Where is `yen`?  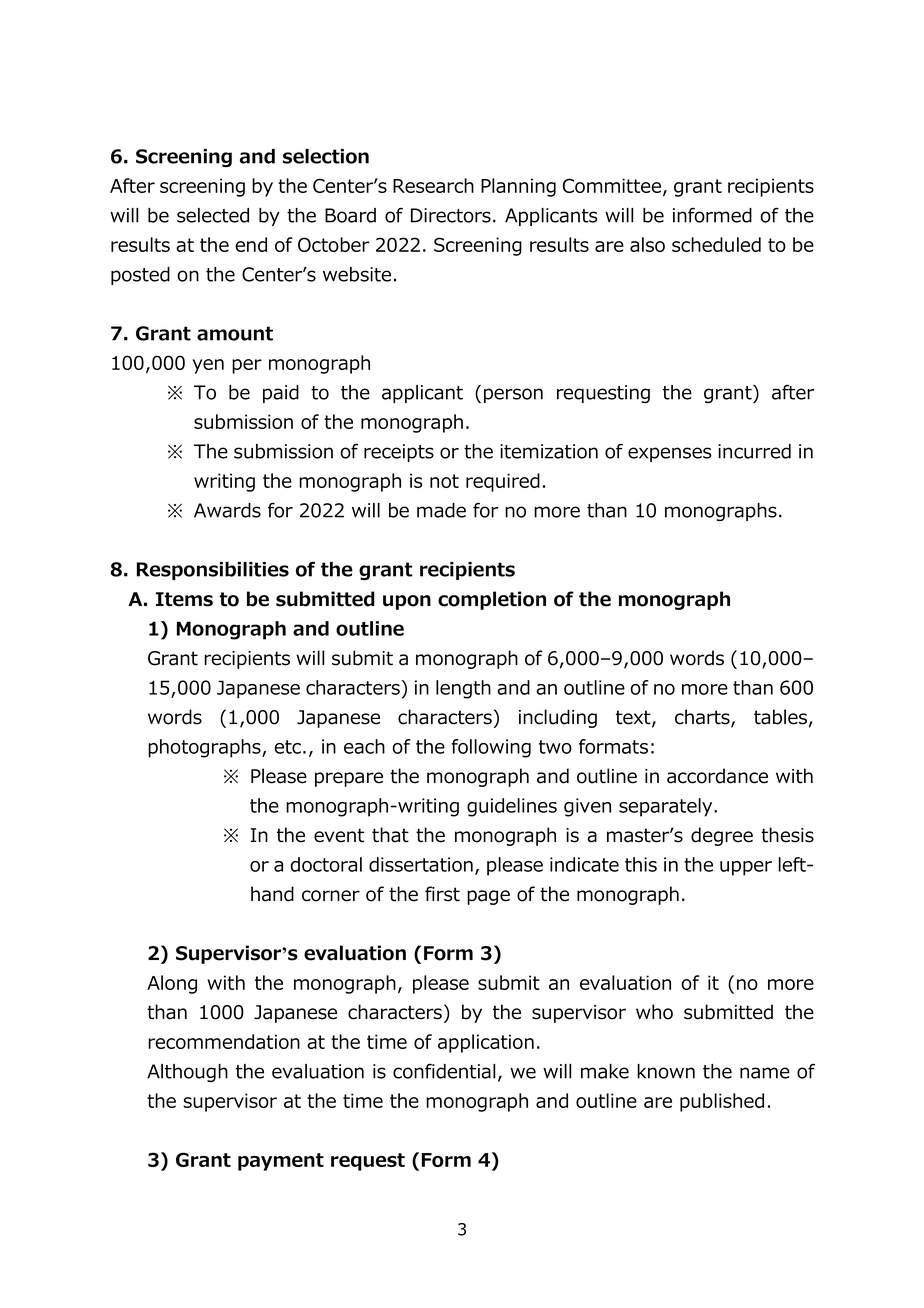 yen is located at coordinates (208, 366).
